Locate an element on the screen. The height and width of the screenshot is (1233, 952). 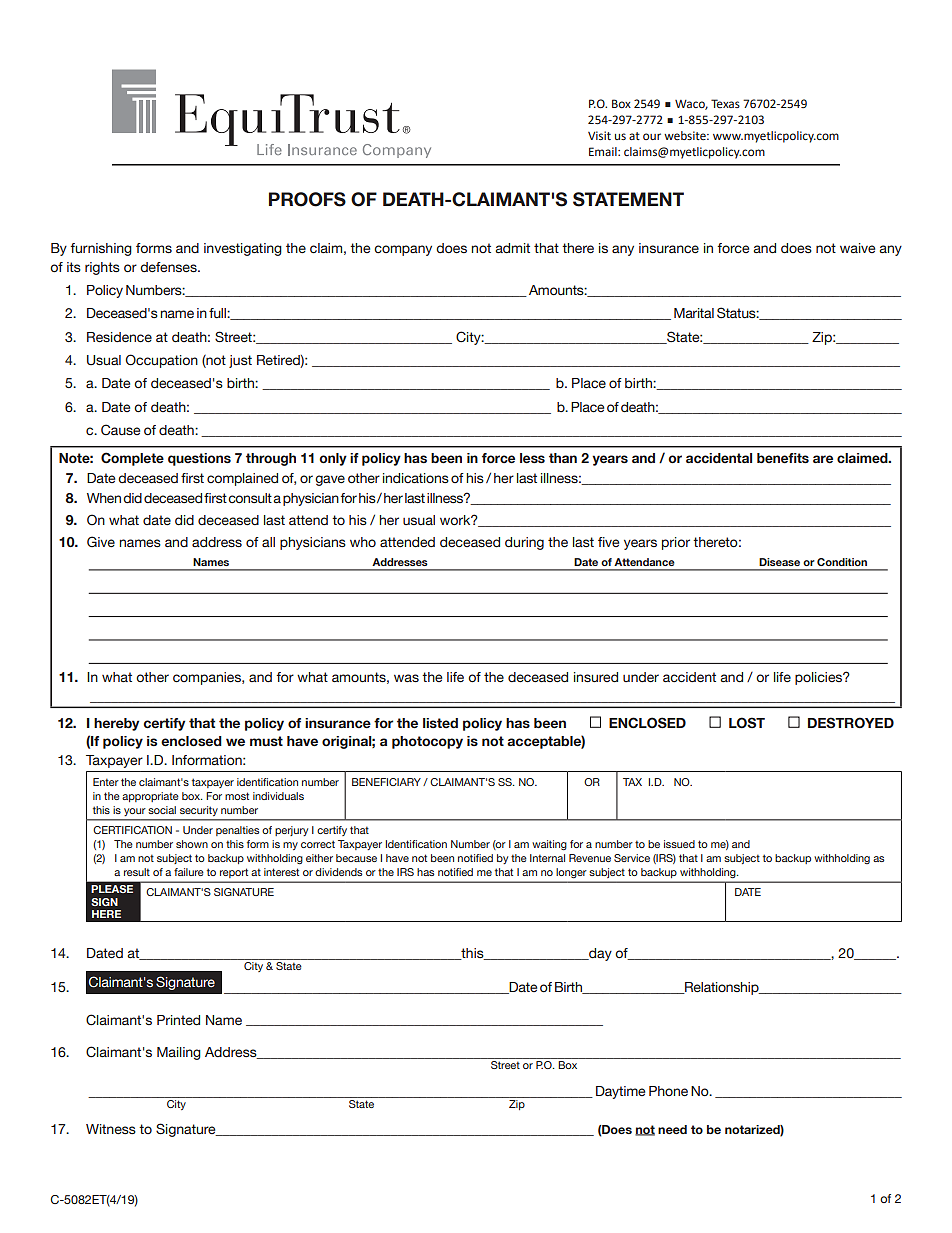
LOST is located at coordinates (747, 722).
